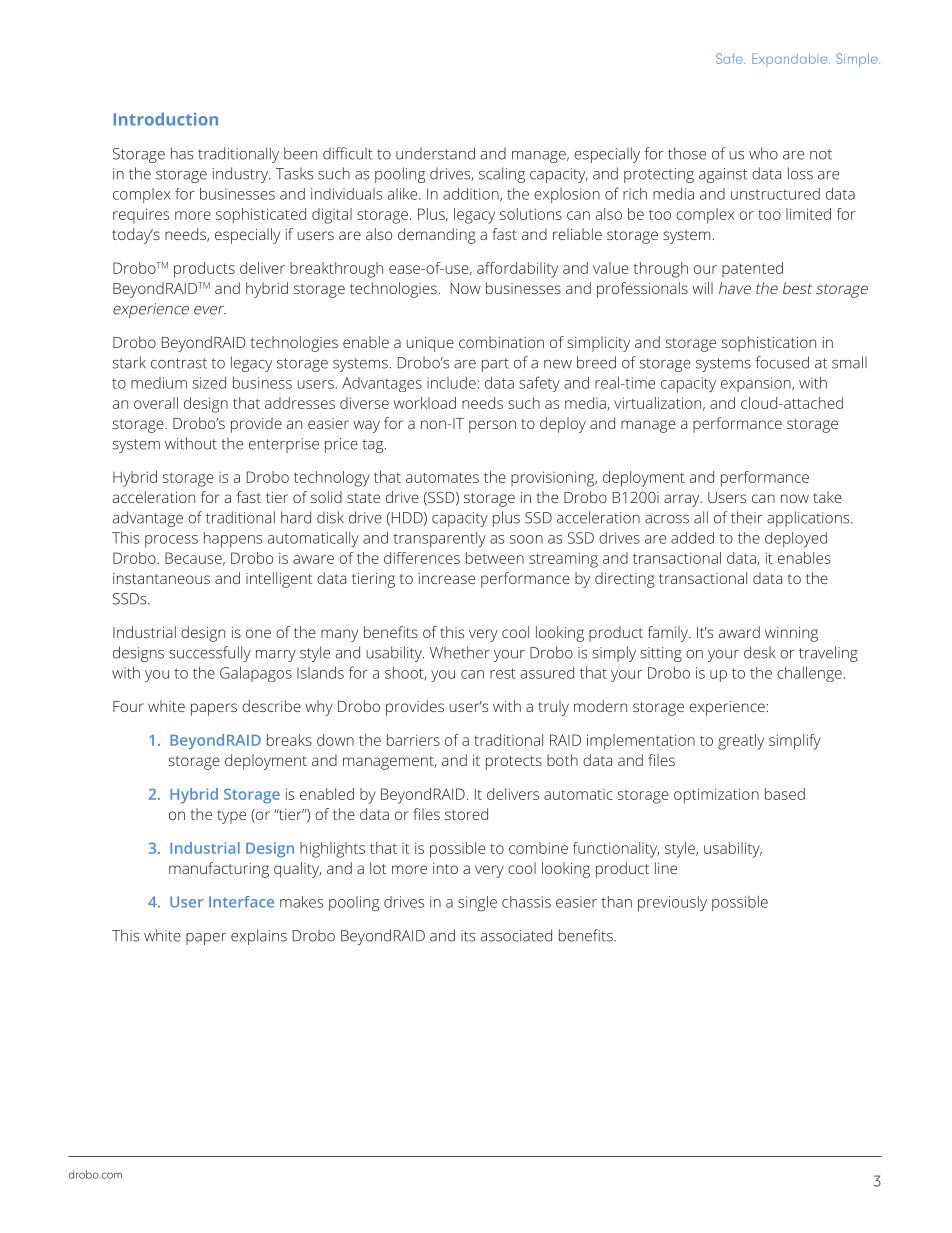 Image resolution: width=952 pixels, height=1233 pixels. Describe the element at coordinates (460, 652) in the image. I see `Whether` at that location.
